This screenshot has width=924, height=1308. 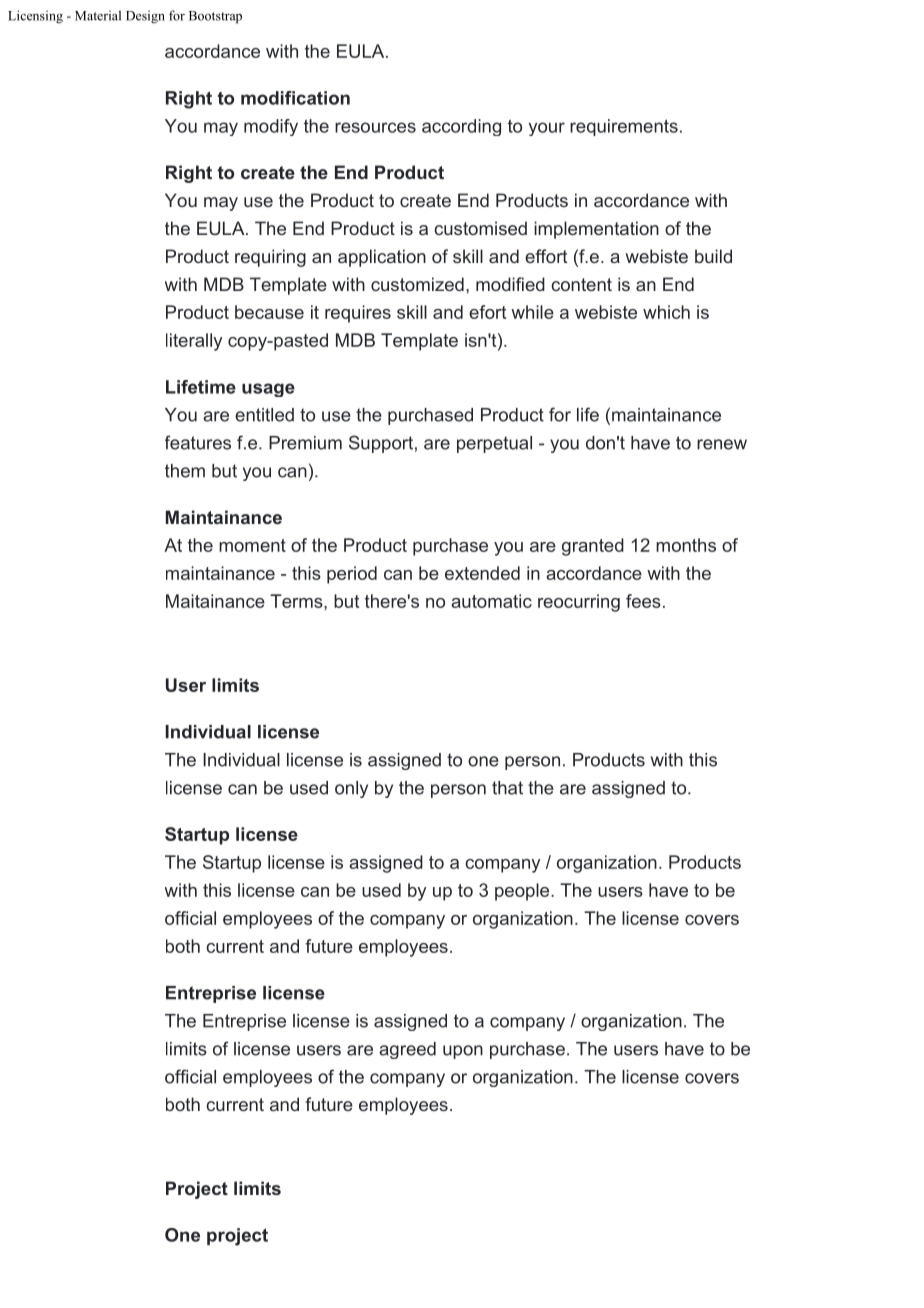 What do you see at coordinates (463, 1052) in the screenshot?
I see `upon` at bounding box center [463, 1052].
